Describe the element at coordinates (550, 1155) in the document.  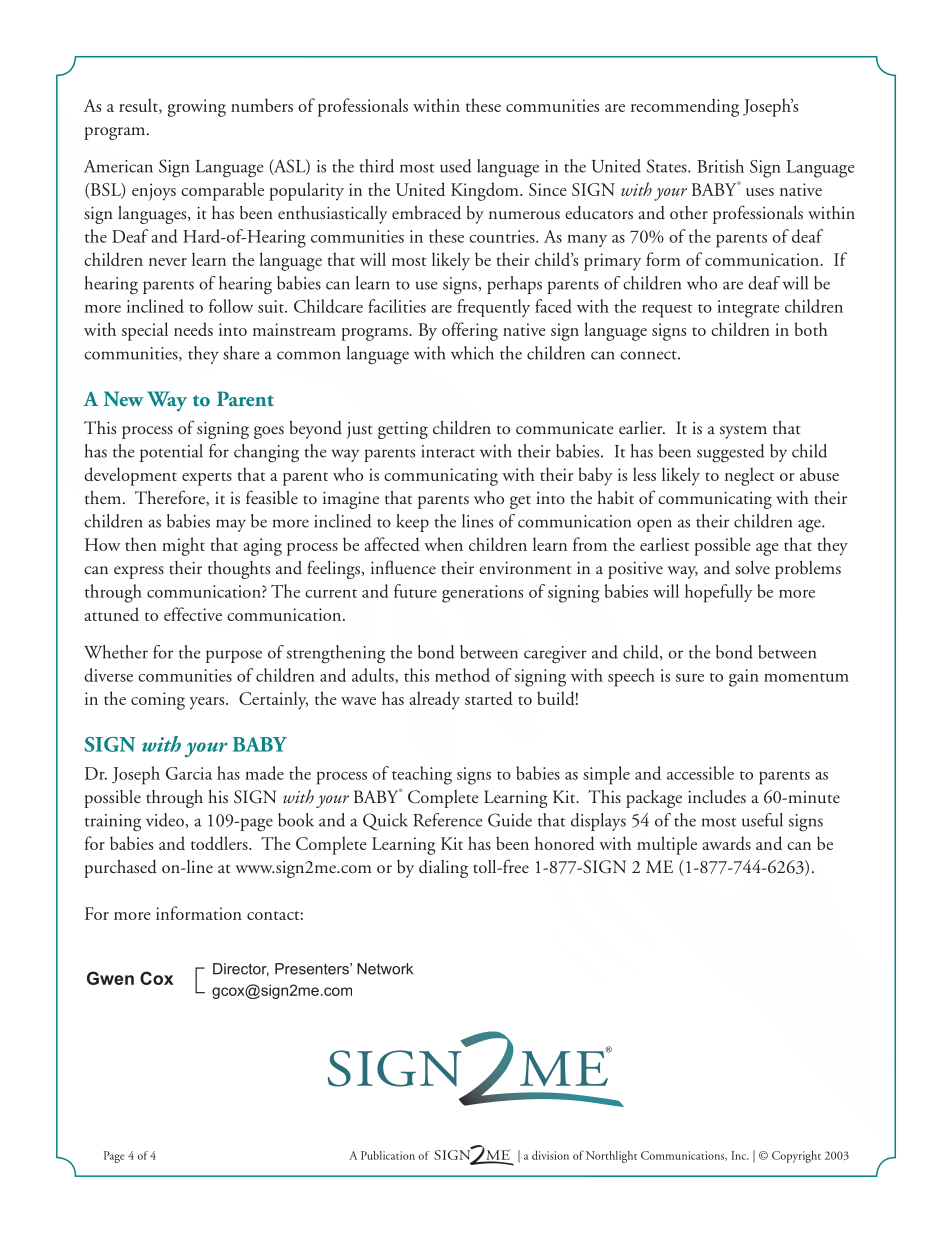
I see `division` at that location.
